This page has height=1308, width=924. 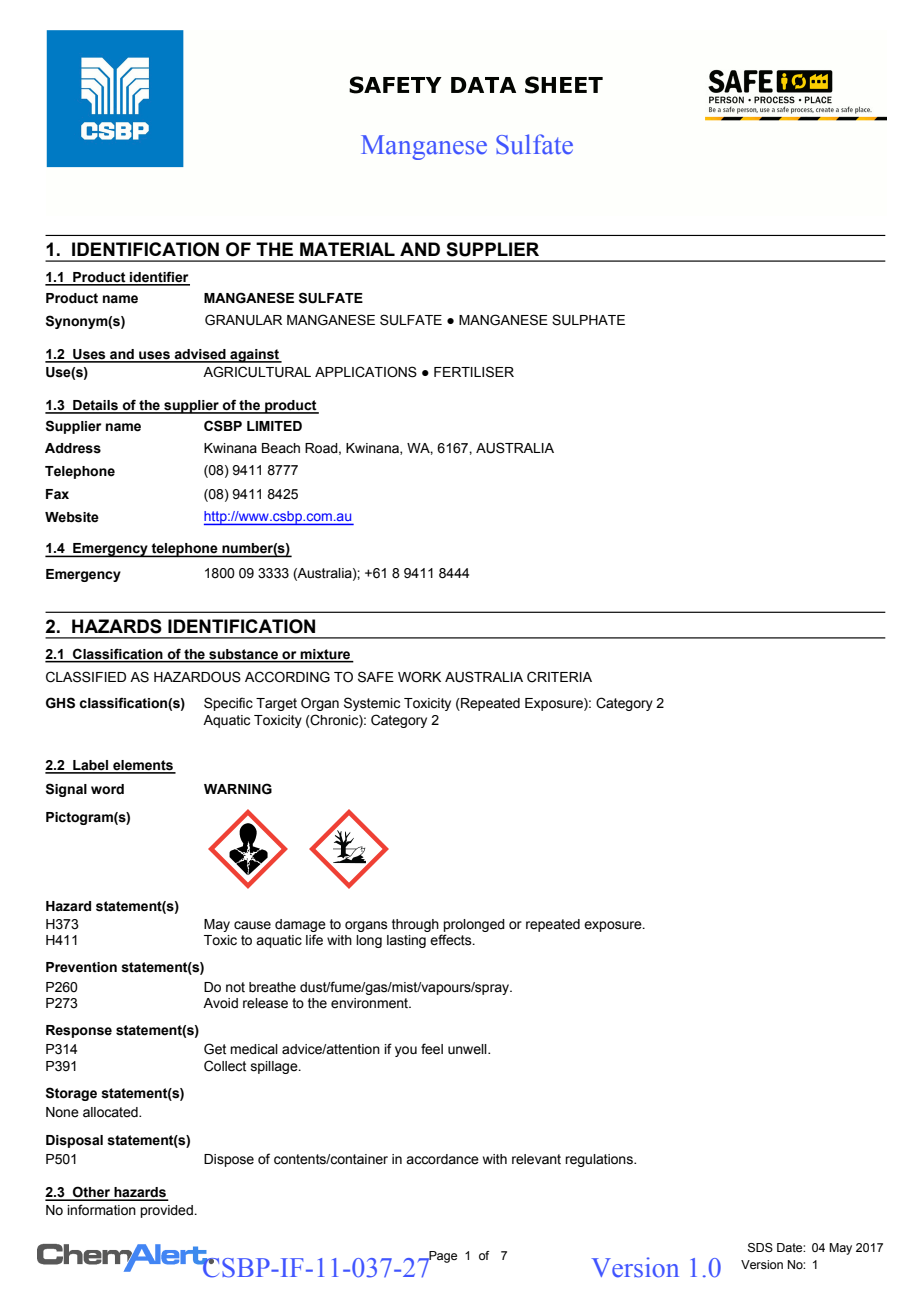 What do you see at coordinates (371, 1003) in the page?
I see `environment` at bounding box center [371, 1003].
